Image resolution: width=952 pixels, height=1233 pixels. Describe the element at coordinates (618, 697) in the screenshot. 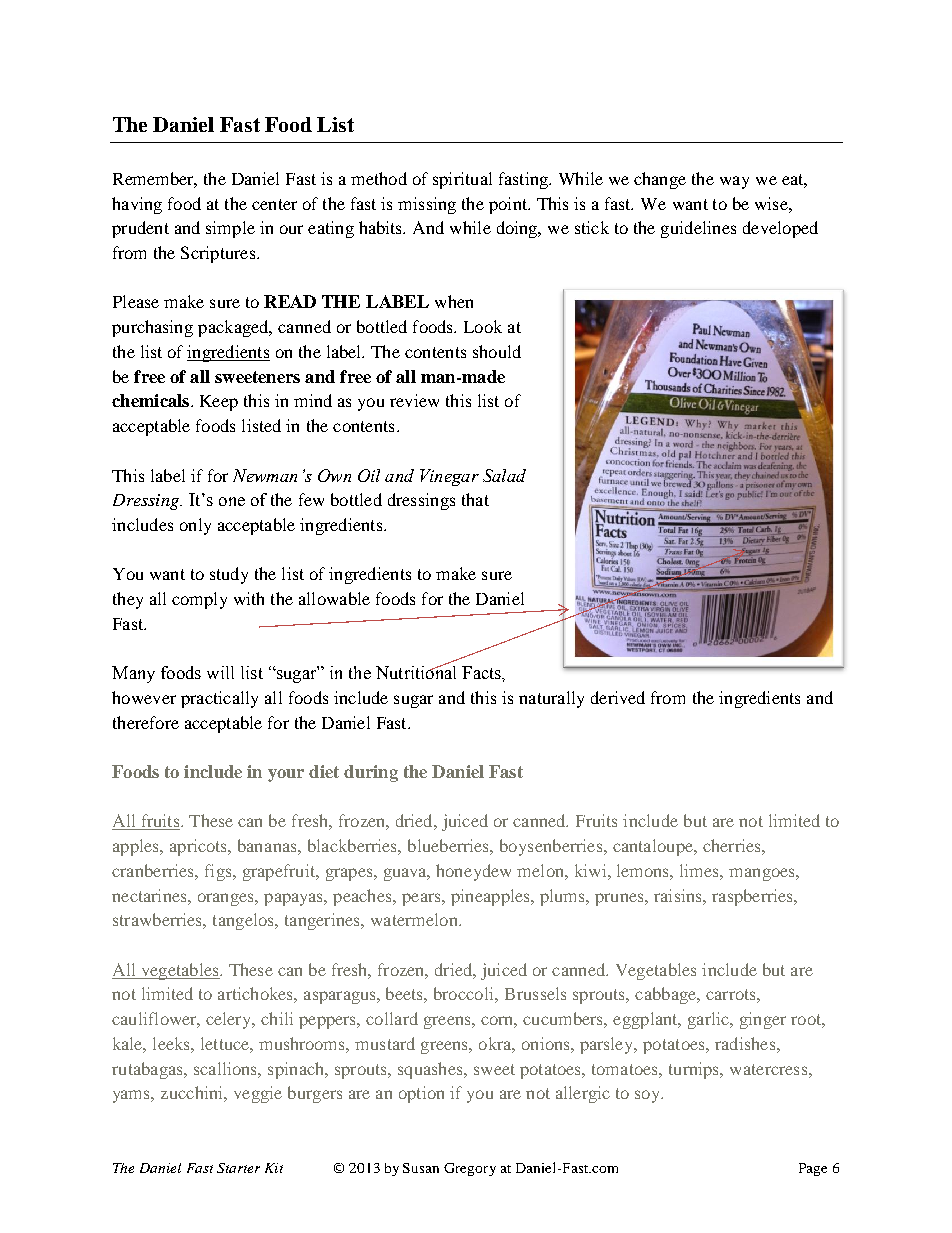

I see `derived` at that location.
